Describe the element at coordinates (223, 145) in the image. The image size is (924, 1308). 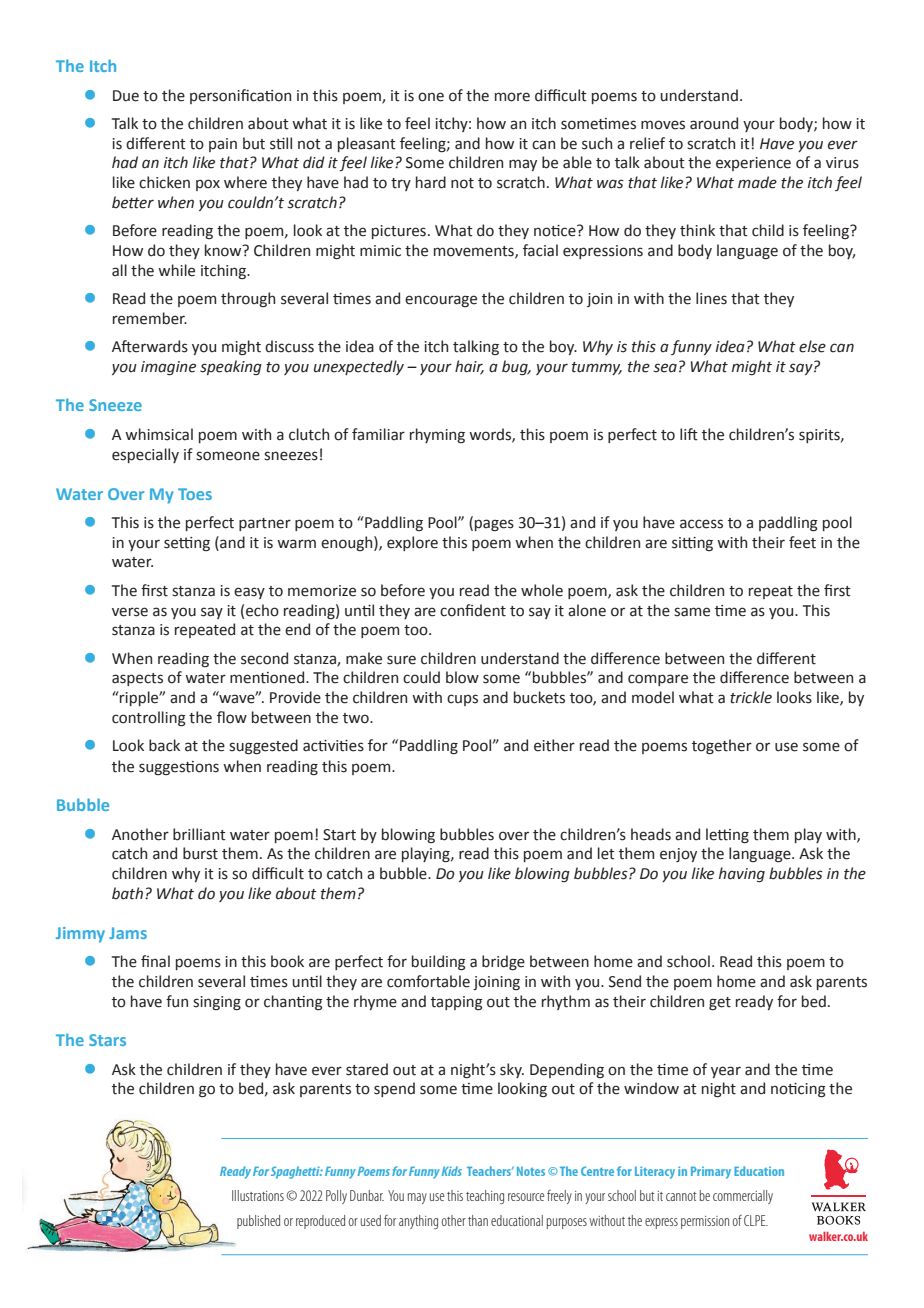
I see `pain` at that location.
